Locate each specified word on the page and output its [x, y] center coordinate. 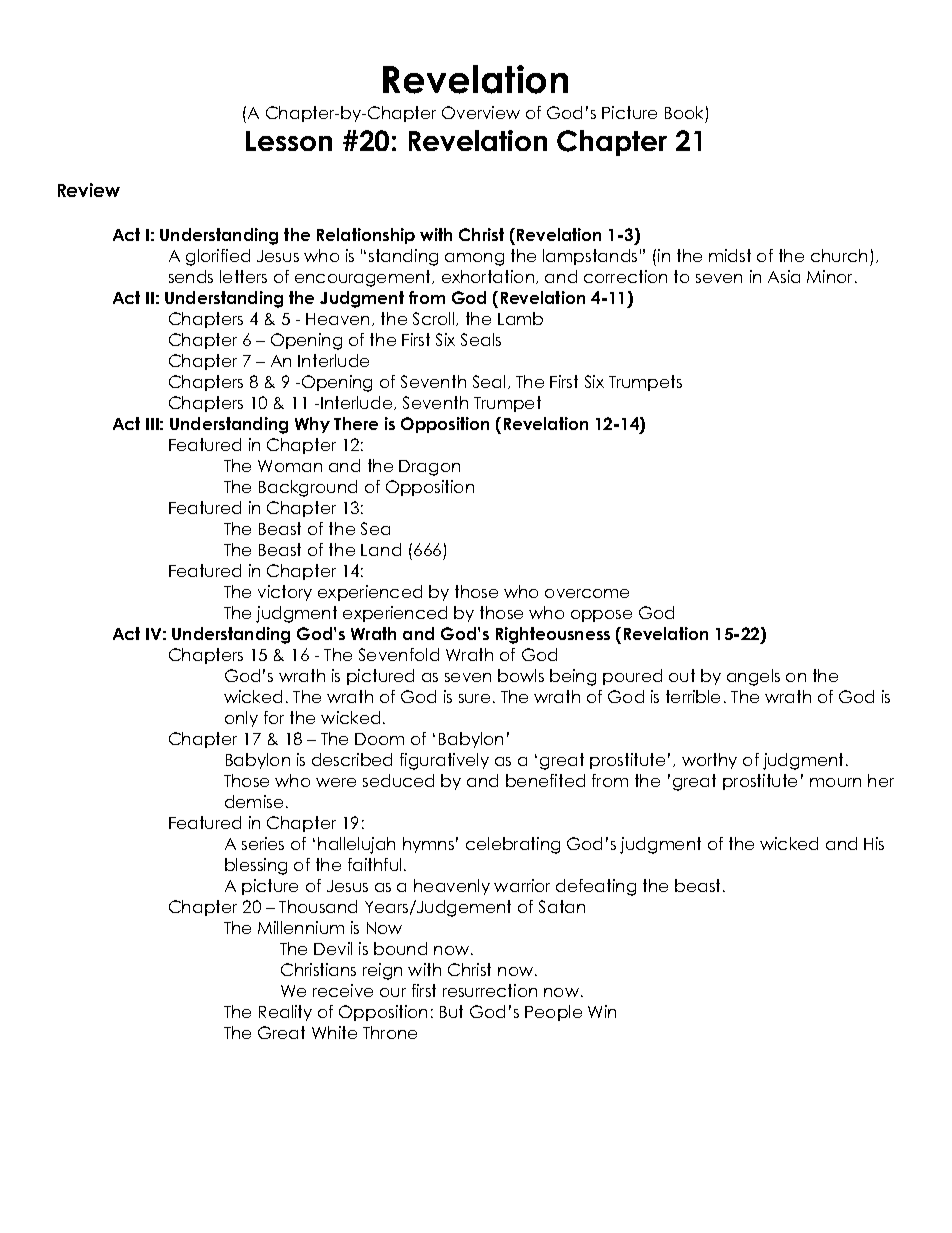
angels [753, 677]
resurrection [490, 990]
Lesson [289, 141]
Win [602, 1011]
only [241, 719]
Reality [285, 1013]
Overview [481, 112]
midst [730, 255]
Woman [290, 466]
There [356, 423]
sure [474, 698]
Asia [784, 276]
